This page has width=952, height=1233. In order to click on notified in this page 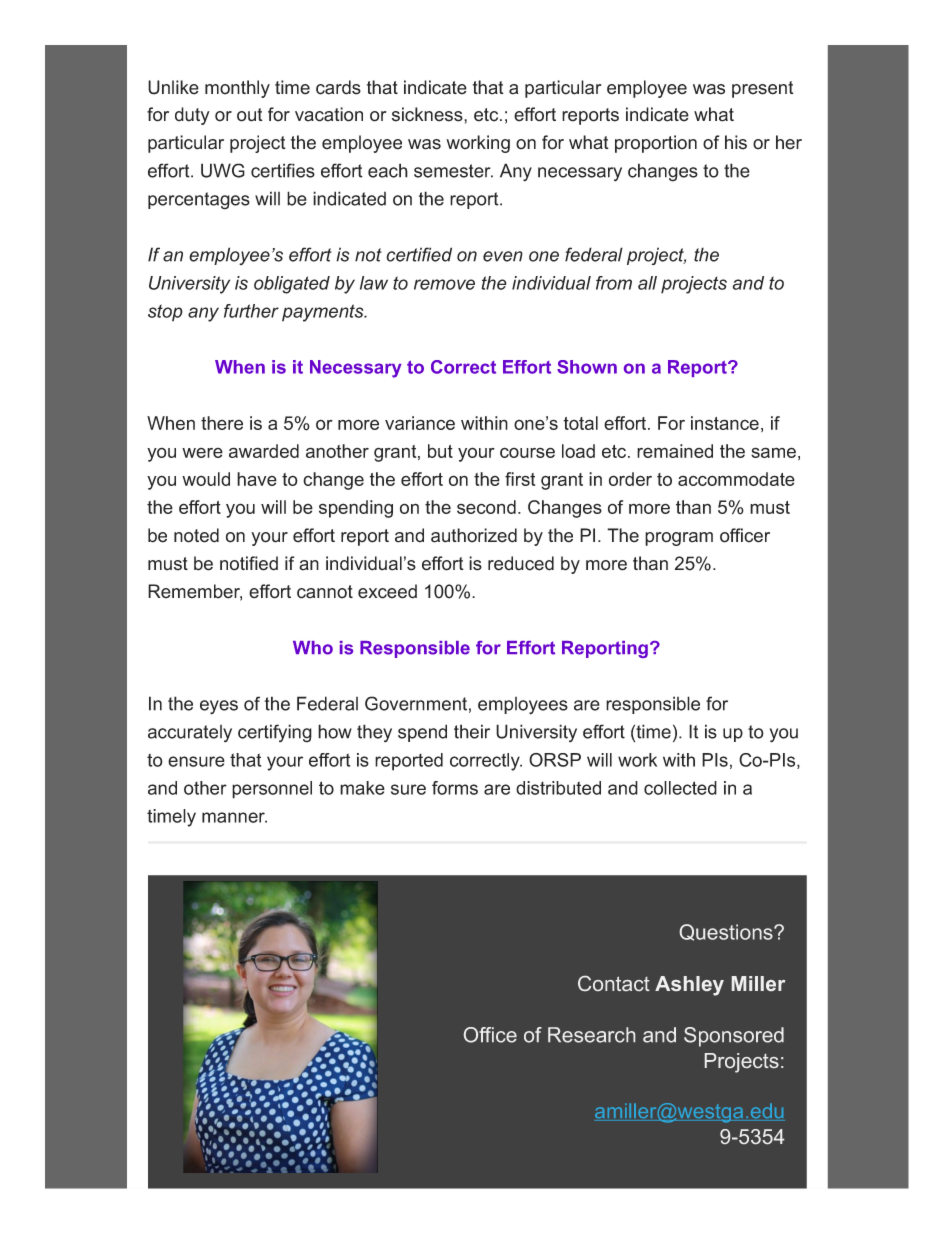, I will do `click(249, 563)`.
